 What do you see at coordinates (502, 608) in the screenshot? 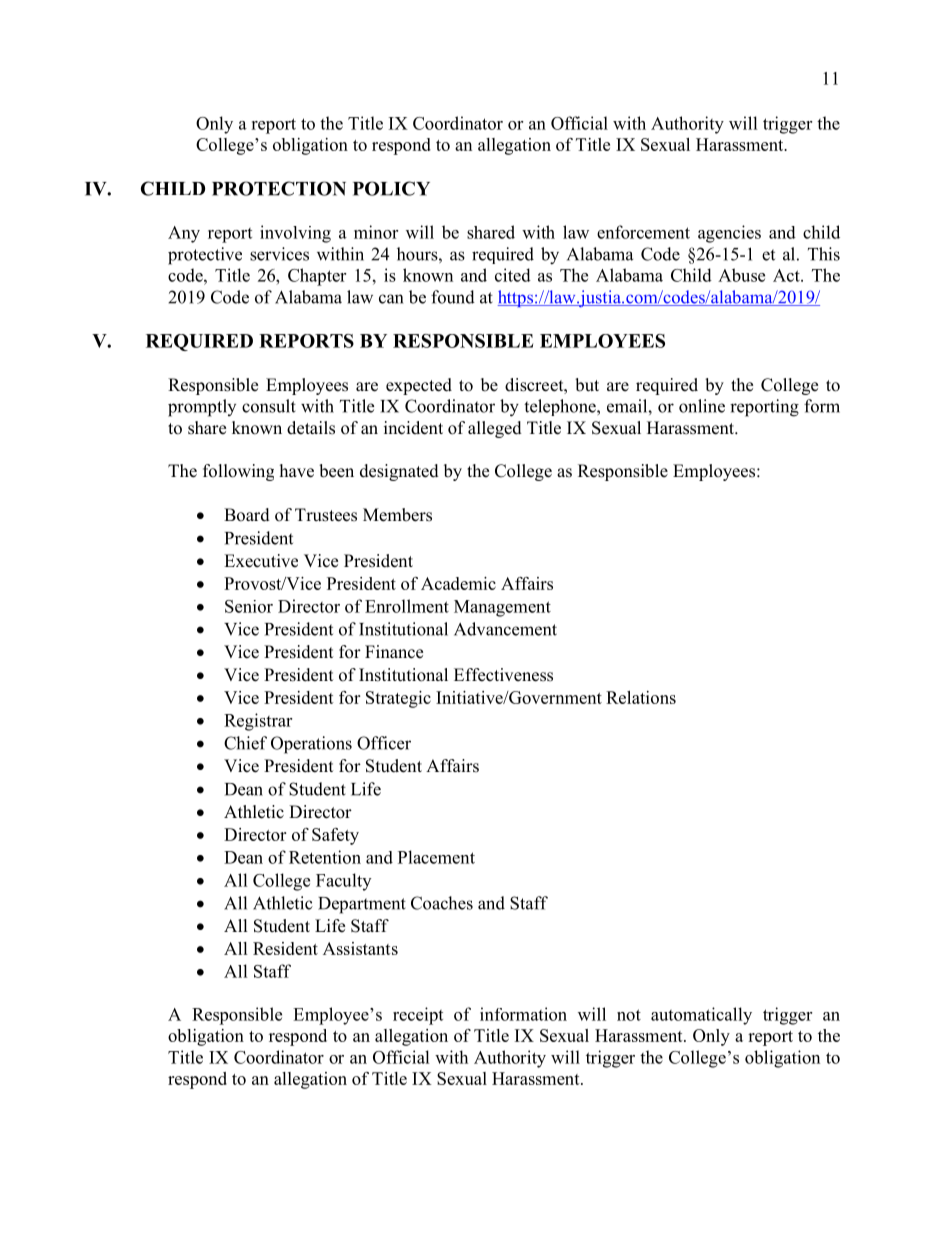
I see `Management` at bounding box center [502, 608].
